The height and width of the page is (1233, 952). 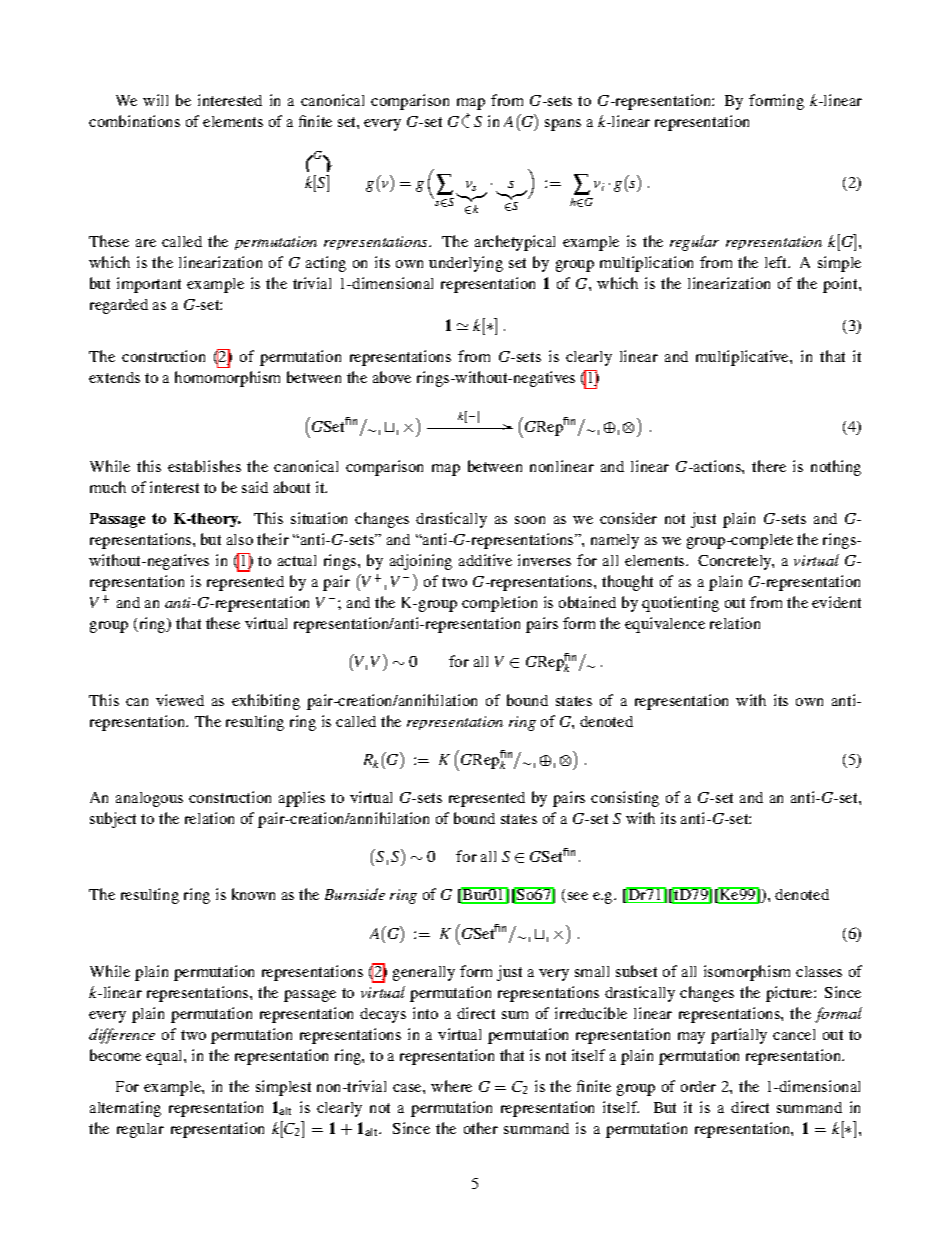 I want to click on soon, so click(x=530, y=520).
